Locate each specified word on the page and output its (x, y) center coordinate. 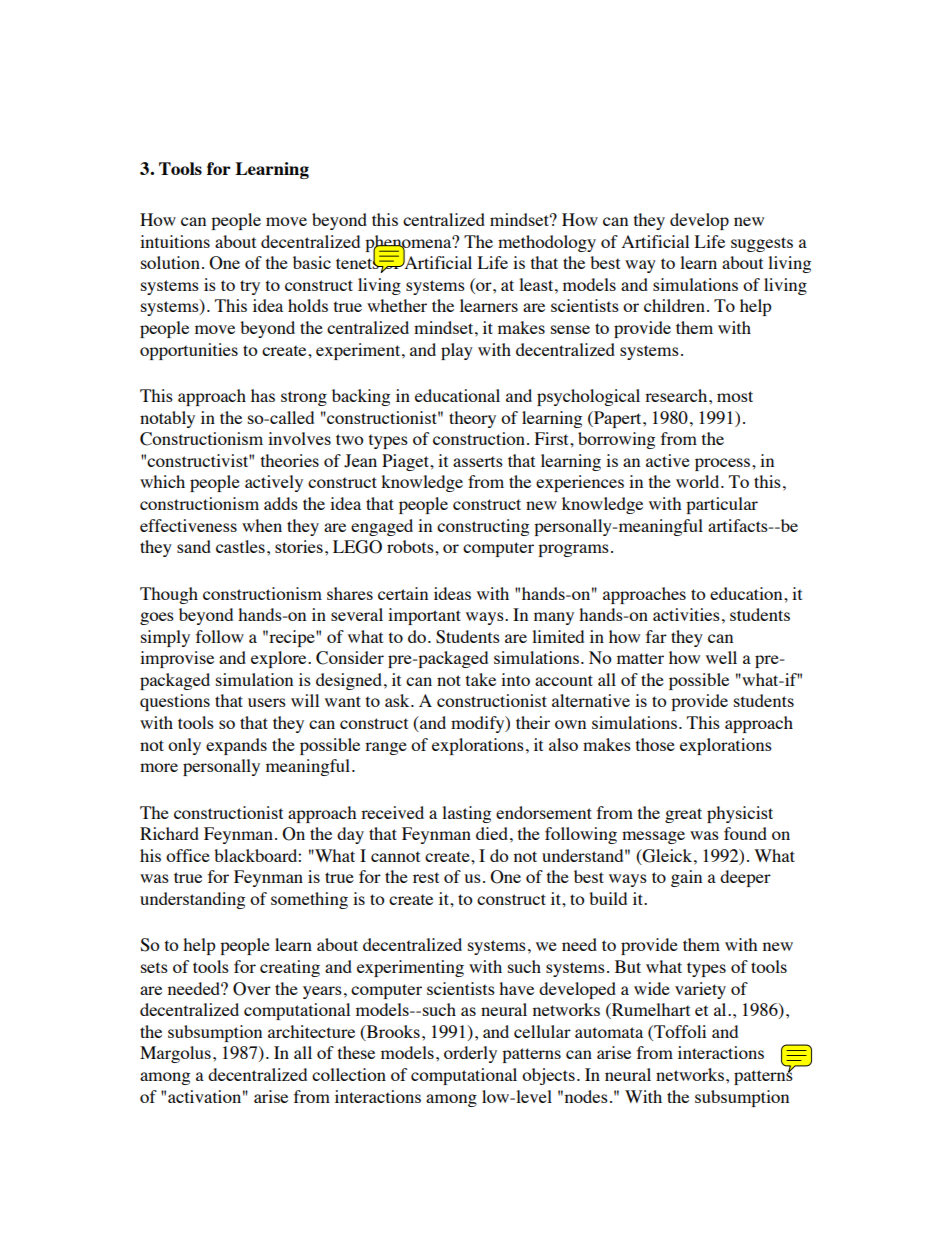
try (250, 287)
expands (236, 746)
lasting (466, 814)
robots (411, 546)
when (262, 525)
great (683, 815)
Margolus (175, 1054)
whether (397, 305)
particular (722, 505)
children (674, 305)
